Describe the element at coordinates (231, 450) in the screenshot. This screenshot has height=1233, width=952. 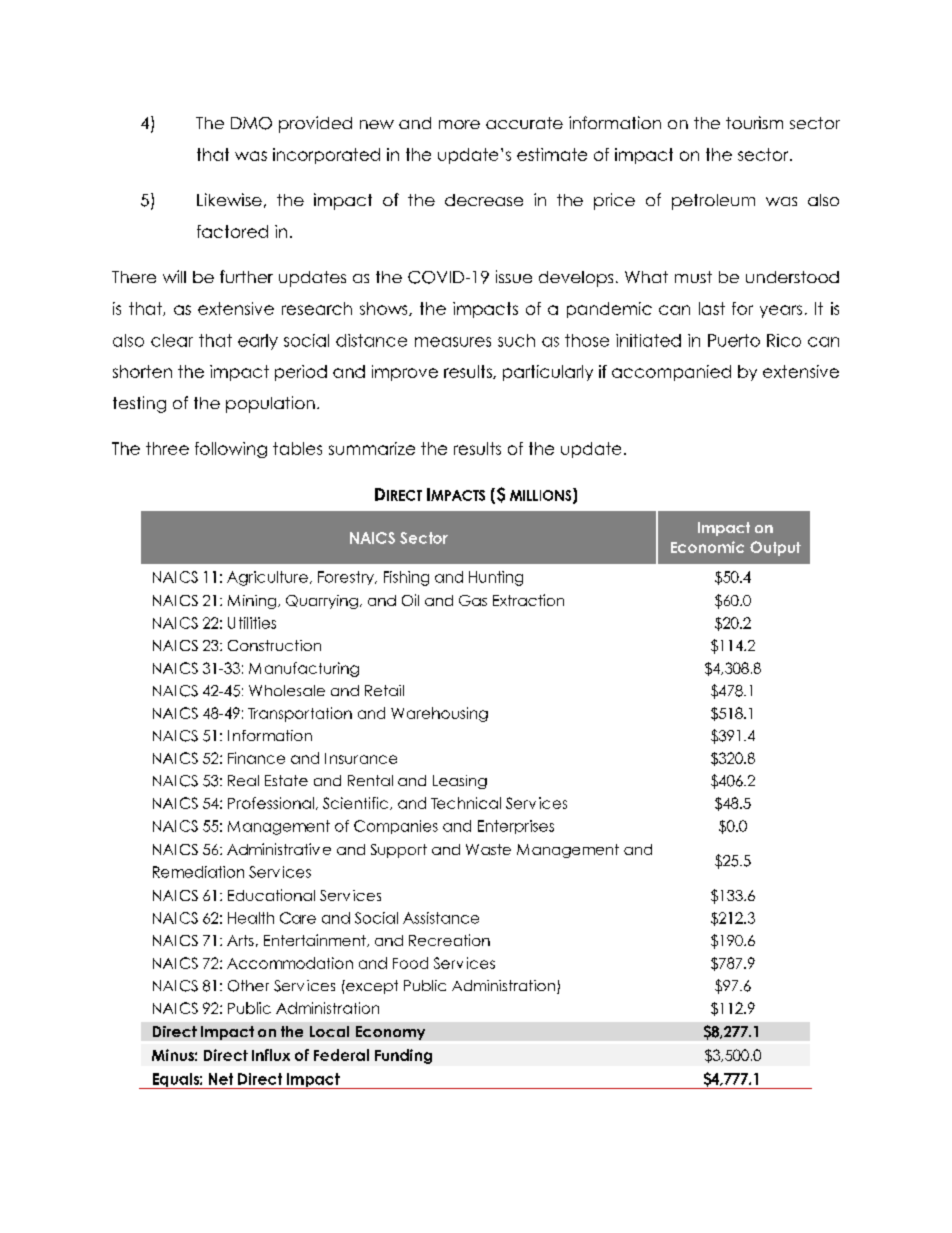
I see `following` at that location.
